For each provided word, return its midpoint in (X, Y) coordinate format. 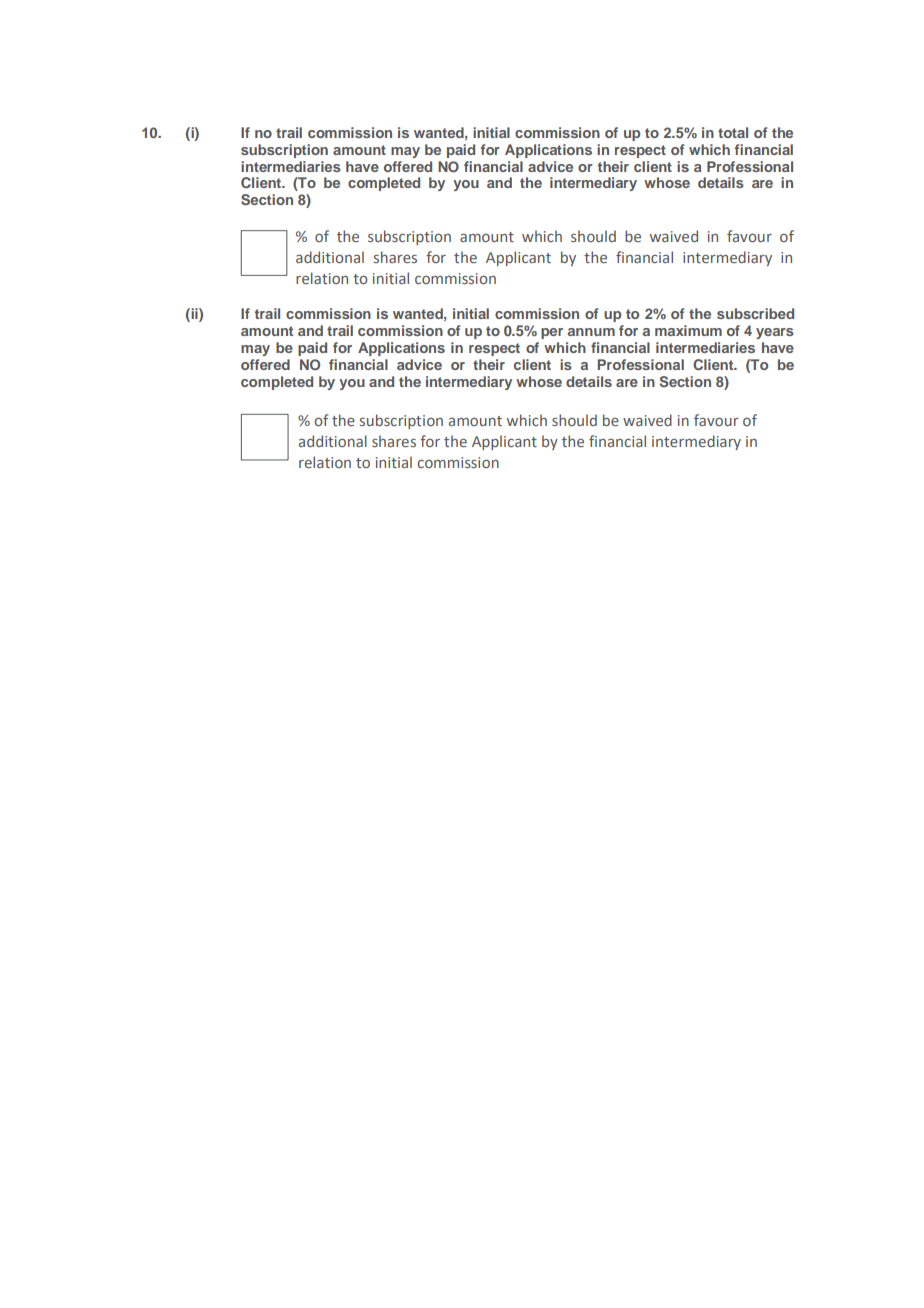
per (552, 333)
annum (591, 332)
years (775, 333)
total (733, 132)
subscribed (755, 313)
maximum (688, 330)
